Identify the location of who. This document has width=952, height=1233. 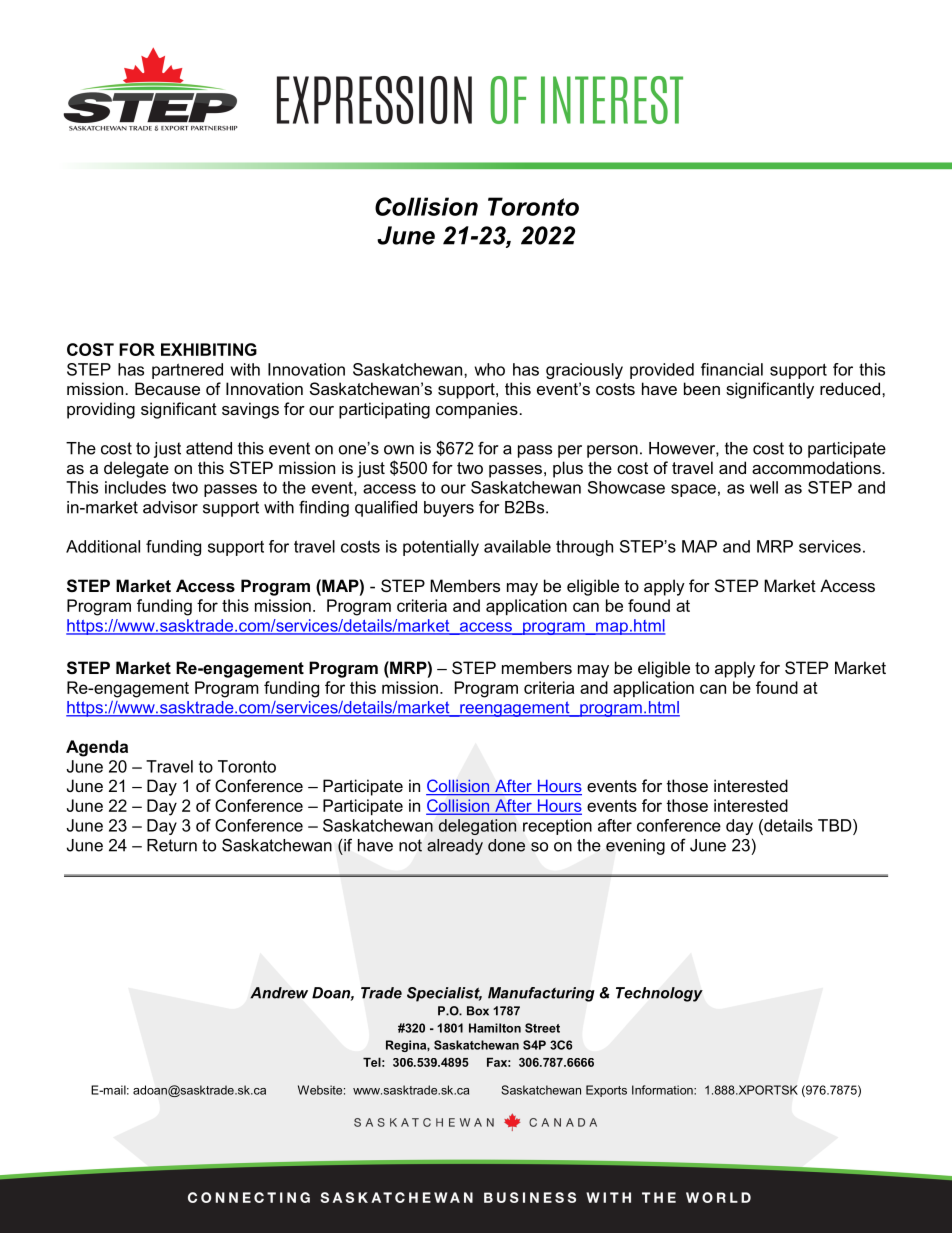
(490, 369).
